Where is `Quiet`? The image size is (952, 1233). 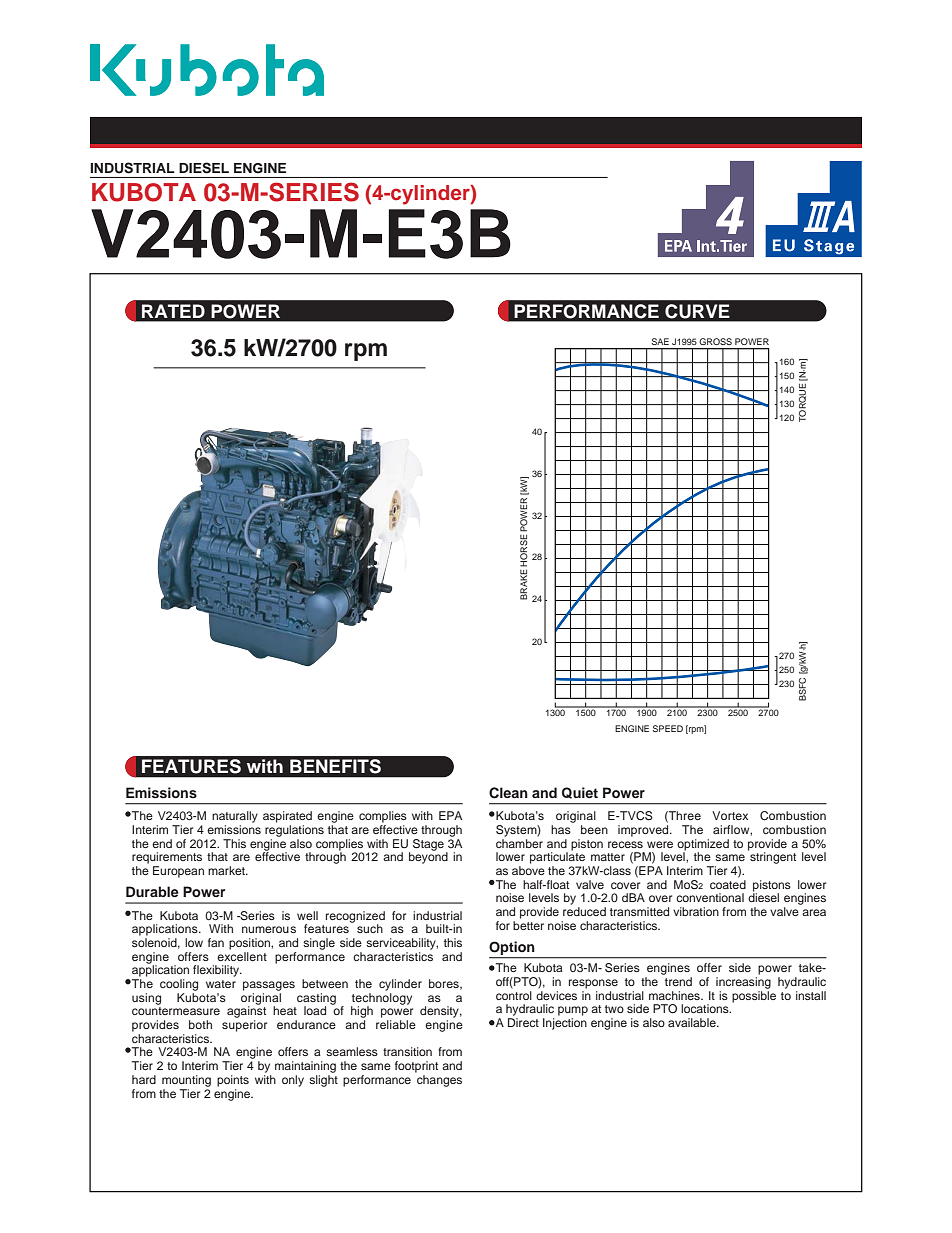 Quiet is located at coordinates (580, 793).
